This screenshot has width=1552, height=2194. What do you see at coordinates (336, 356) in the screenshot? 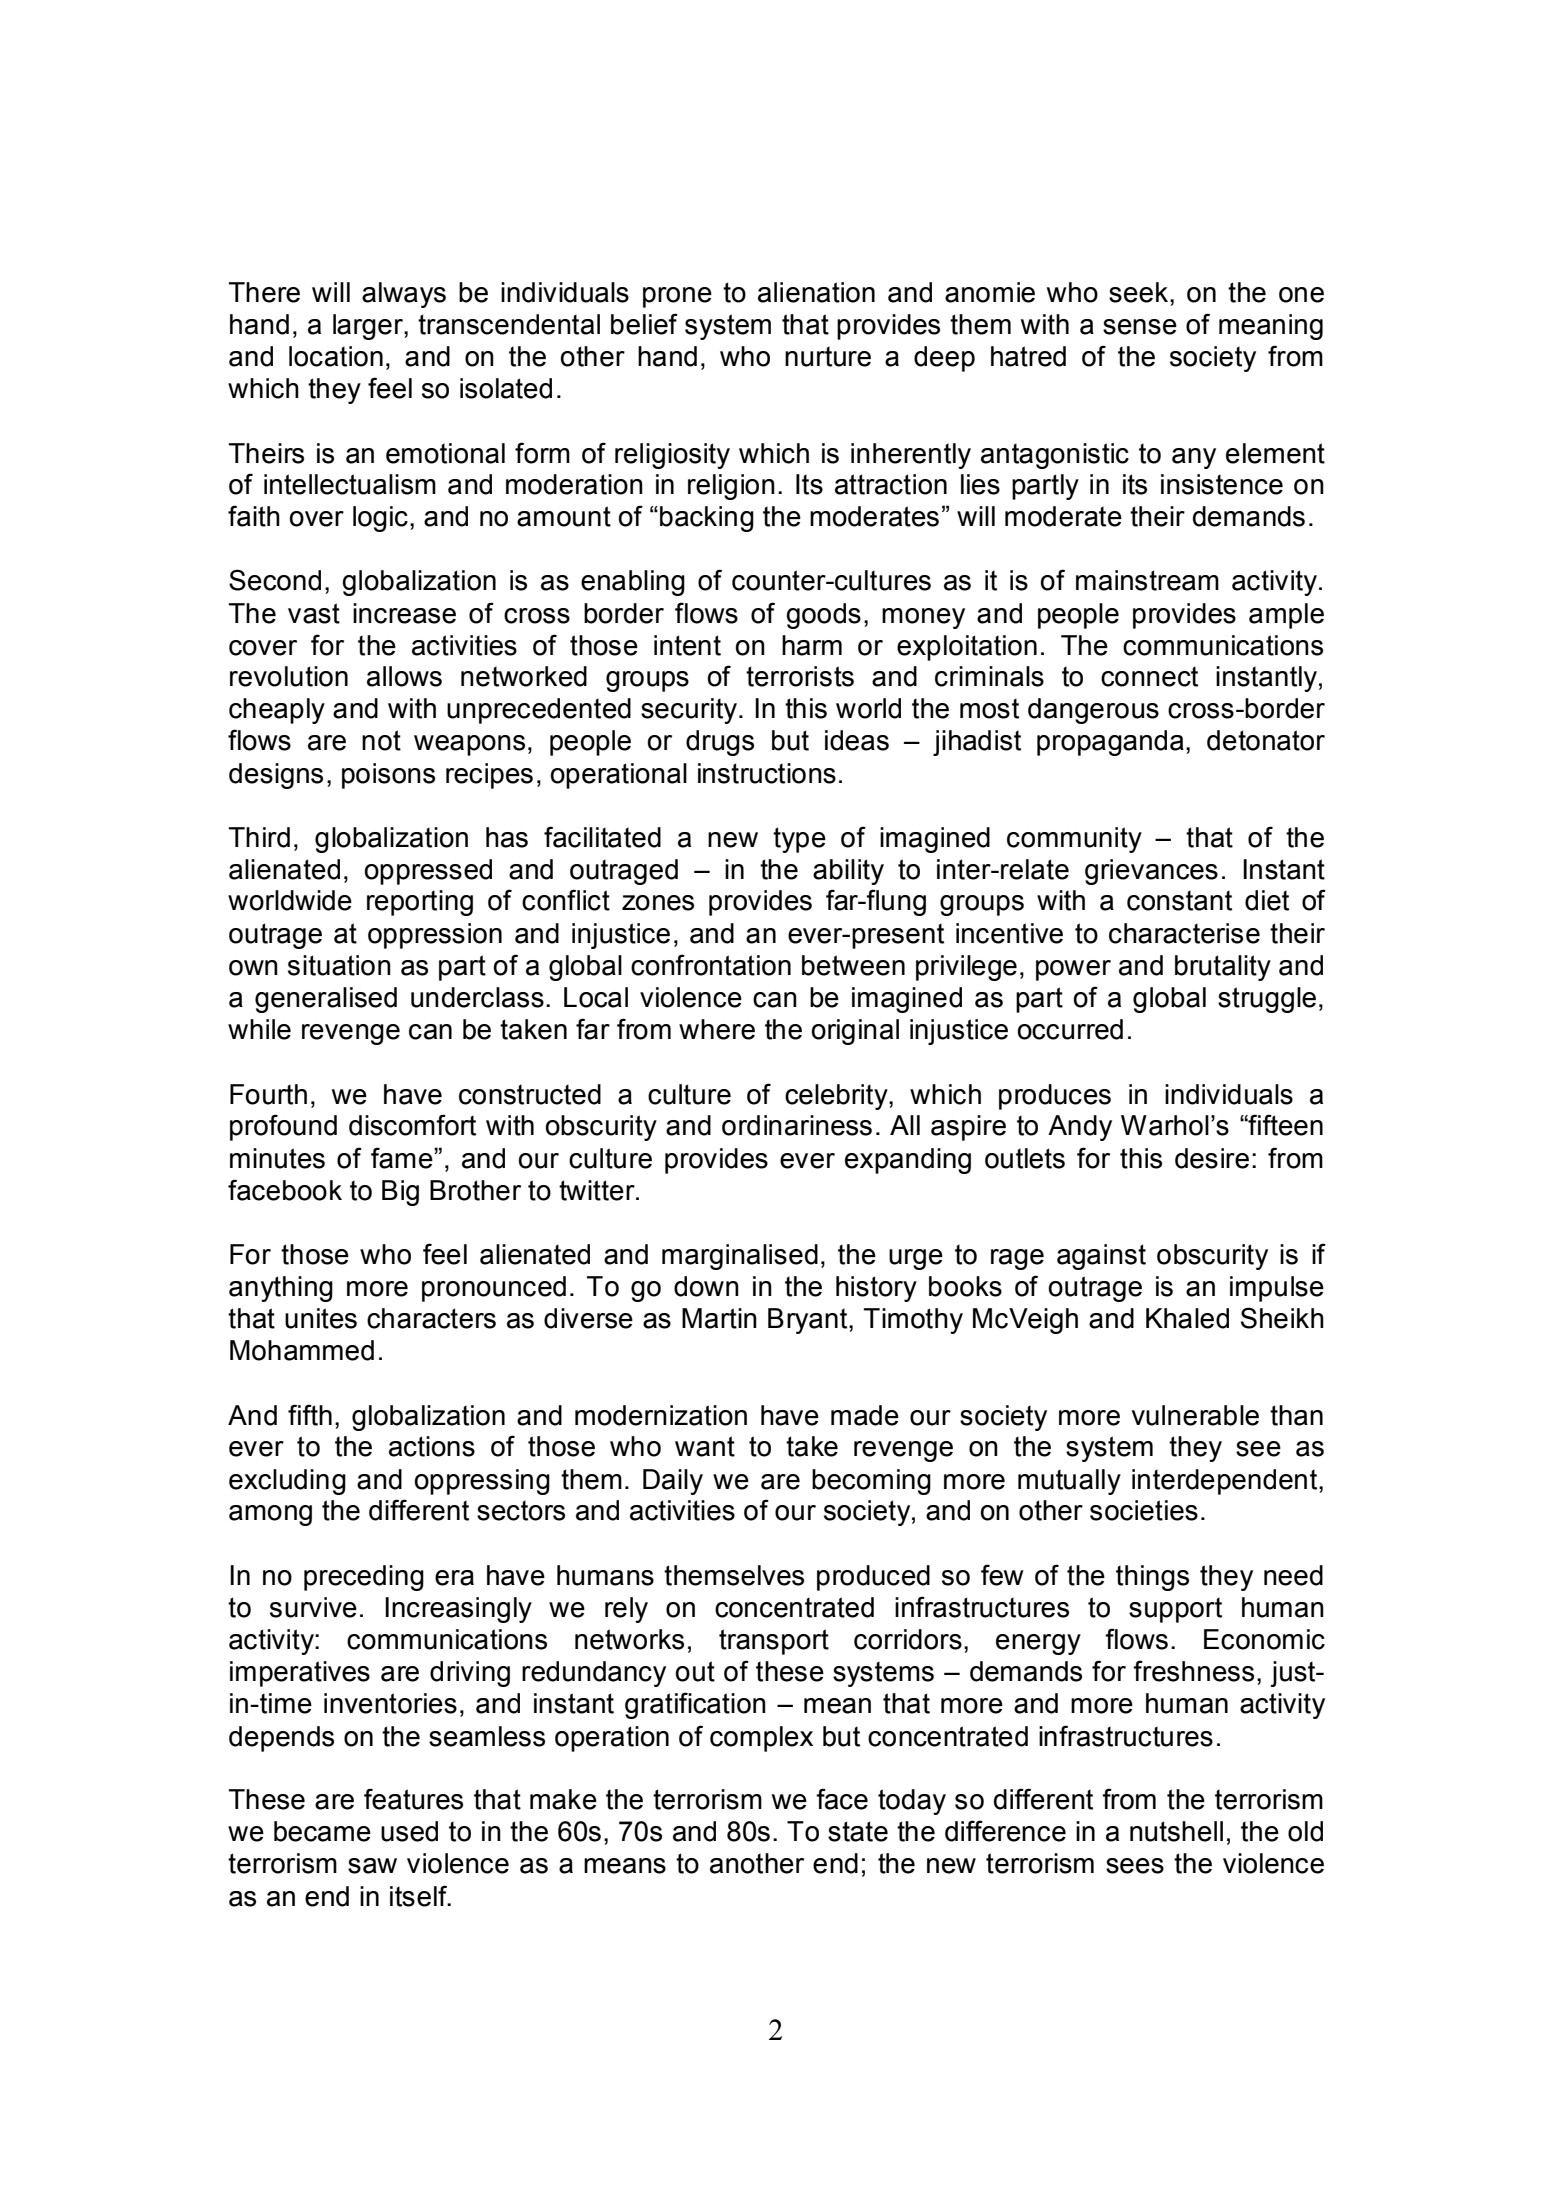
I see `location` at bounding box center [336, 356].
